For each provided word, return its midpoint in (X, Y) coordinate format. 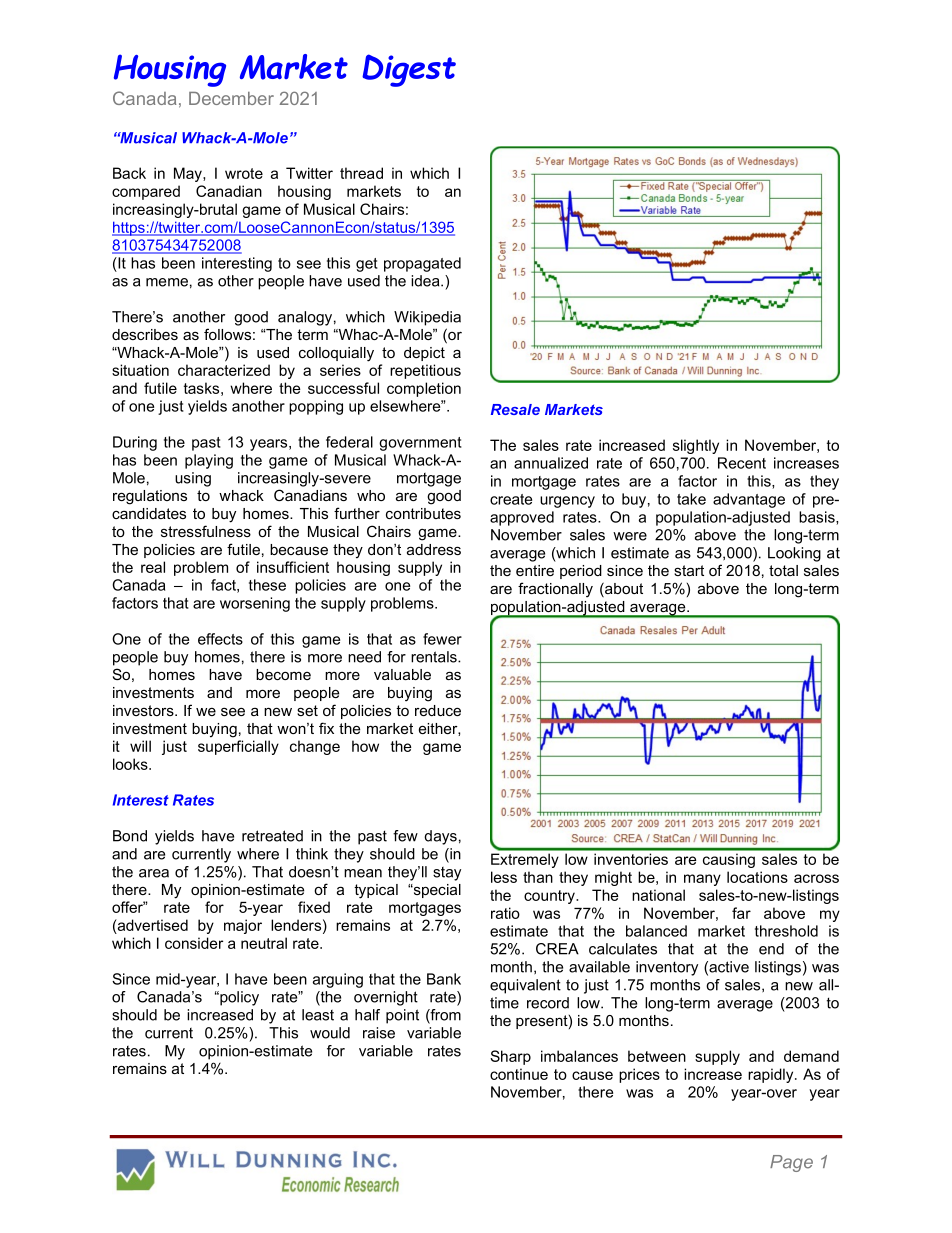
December (231, 98)
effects (220, 639)
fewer (442, 639)
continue (519, 1074)
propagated (422, 264)
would (330, 1033)
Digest (409, 70)
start (689, 570)
